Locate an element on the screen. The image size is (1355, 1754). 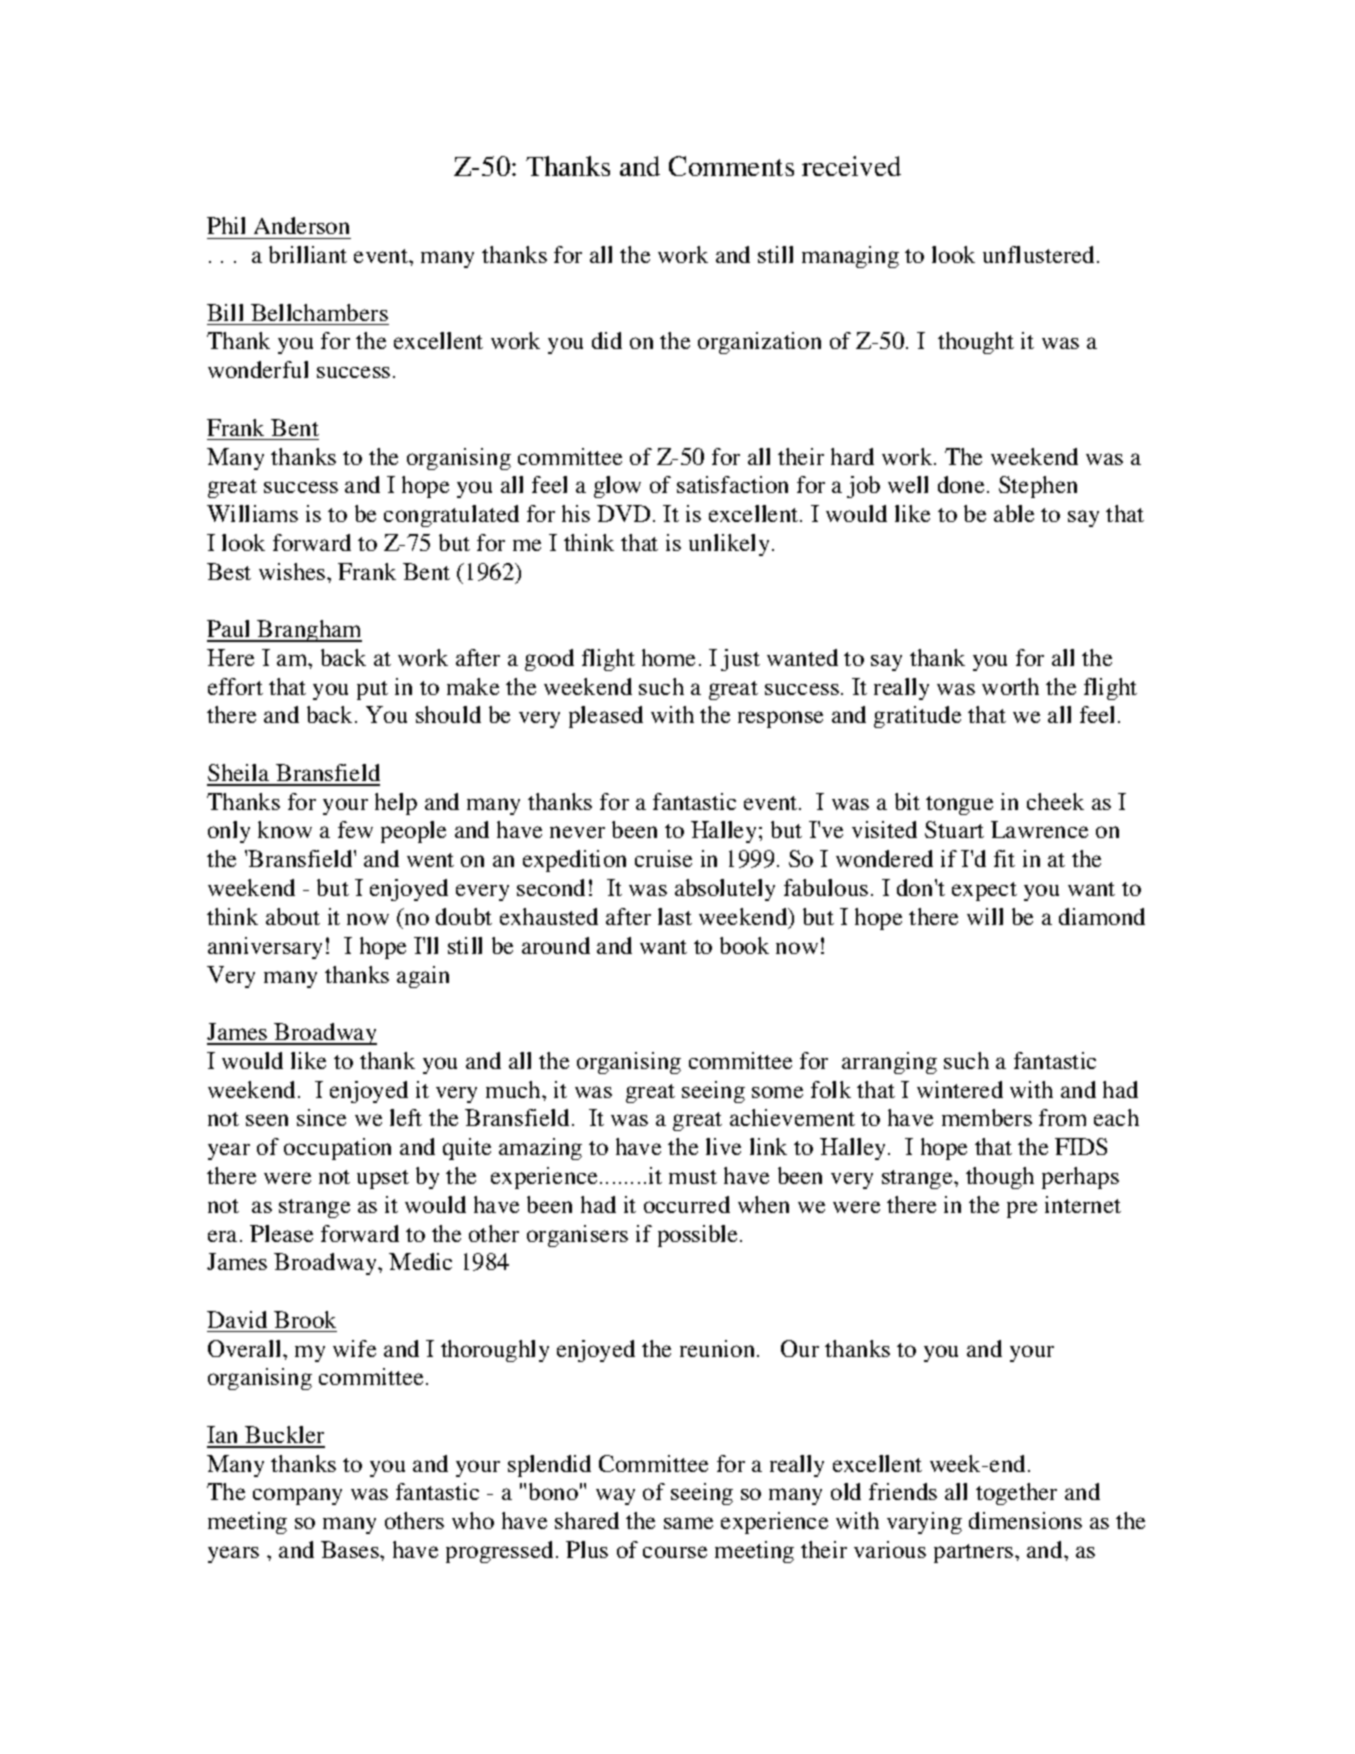
Comments is located at coordinates (731, 166).
